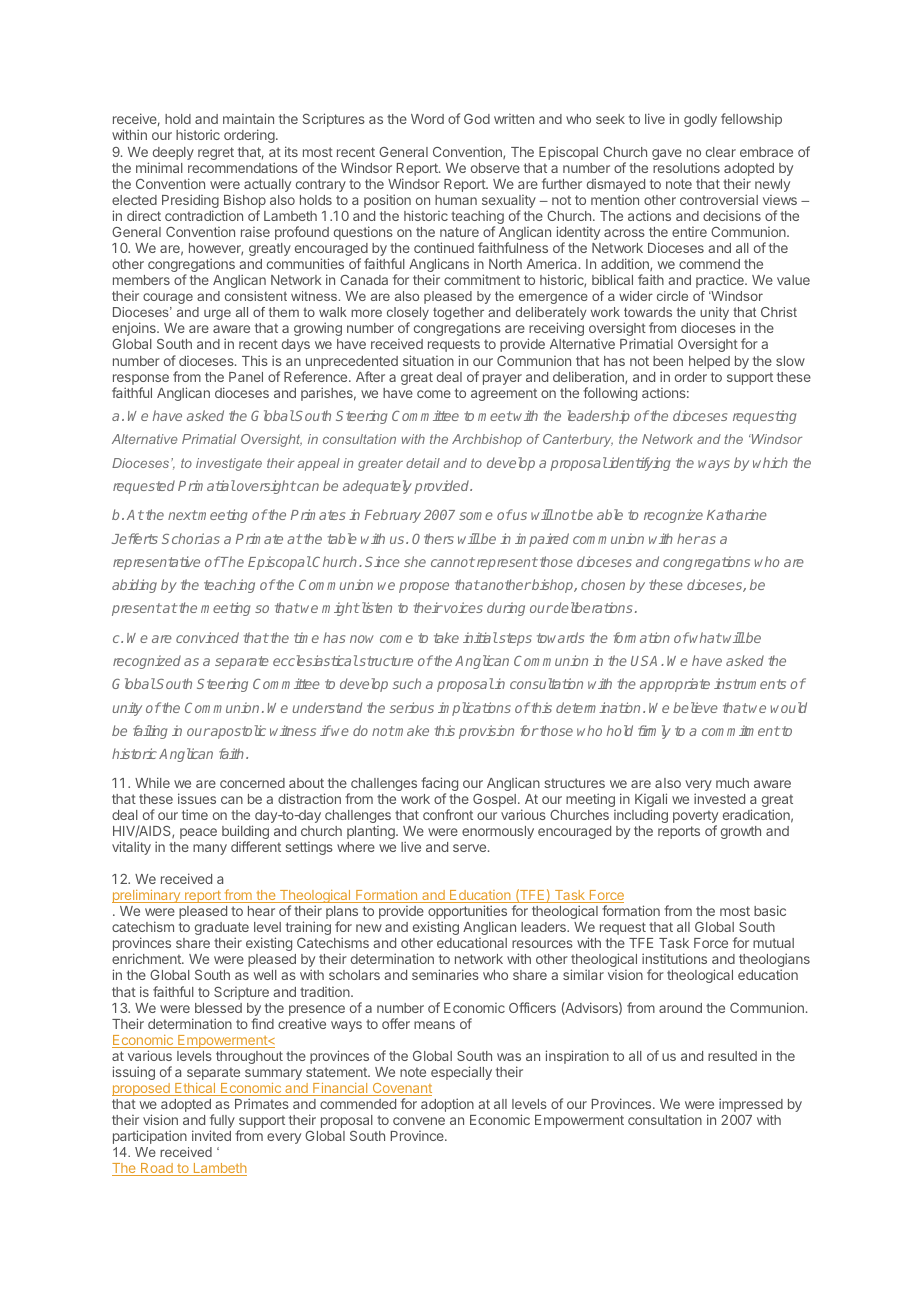  Describe the element at coordinates (447, 1105) in the document. I see `adoption` at that location.
